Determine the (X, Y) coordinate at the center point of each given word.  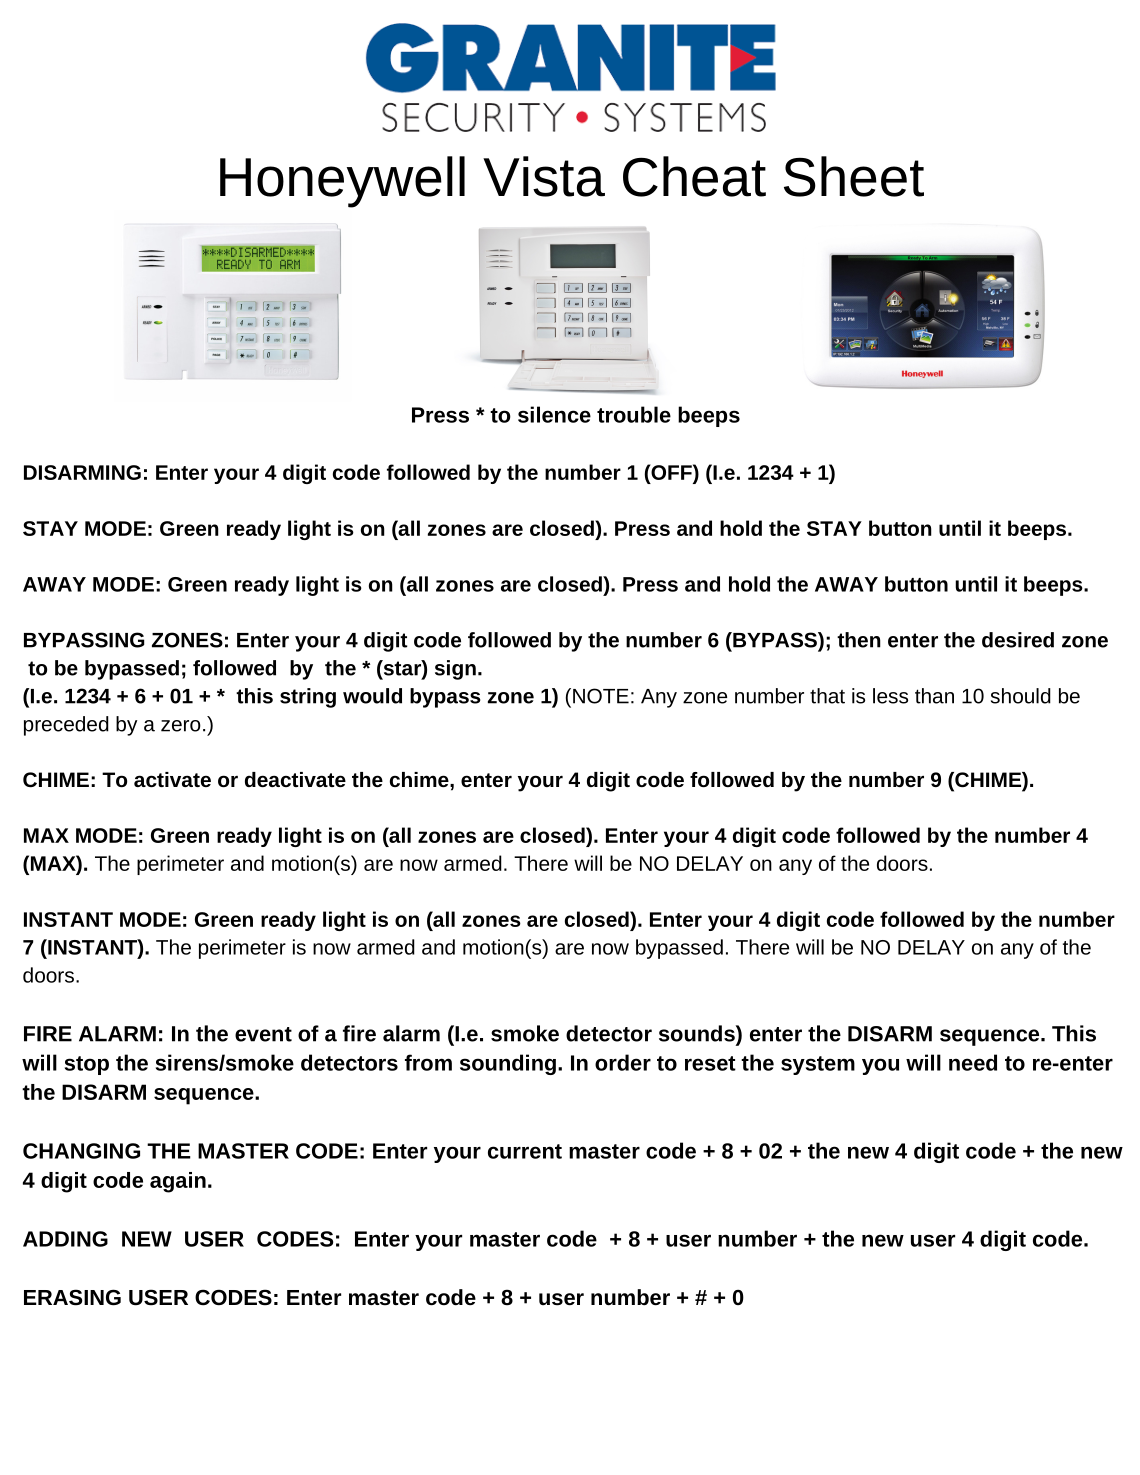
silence (554, 414)
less (890, 696)
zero (181, 726)
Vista (544, 176)
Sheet (854, 176)
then (859, 640)
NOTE (601, 696)
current (525, 1151)
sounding (508, 1064)
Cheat (694, 176)
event (263, 1034)
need (973, 1062)
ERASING (72, 1297)
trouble (634, 414)
